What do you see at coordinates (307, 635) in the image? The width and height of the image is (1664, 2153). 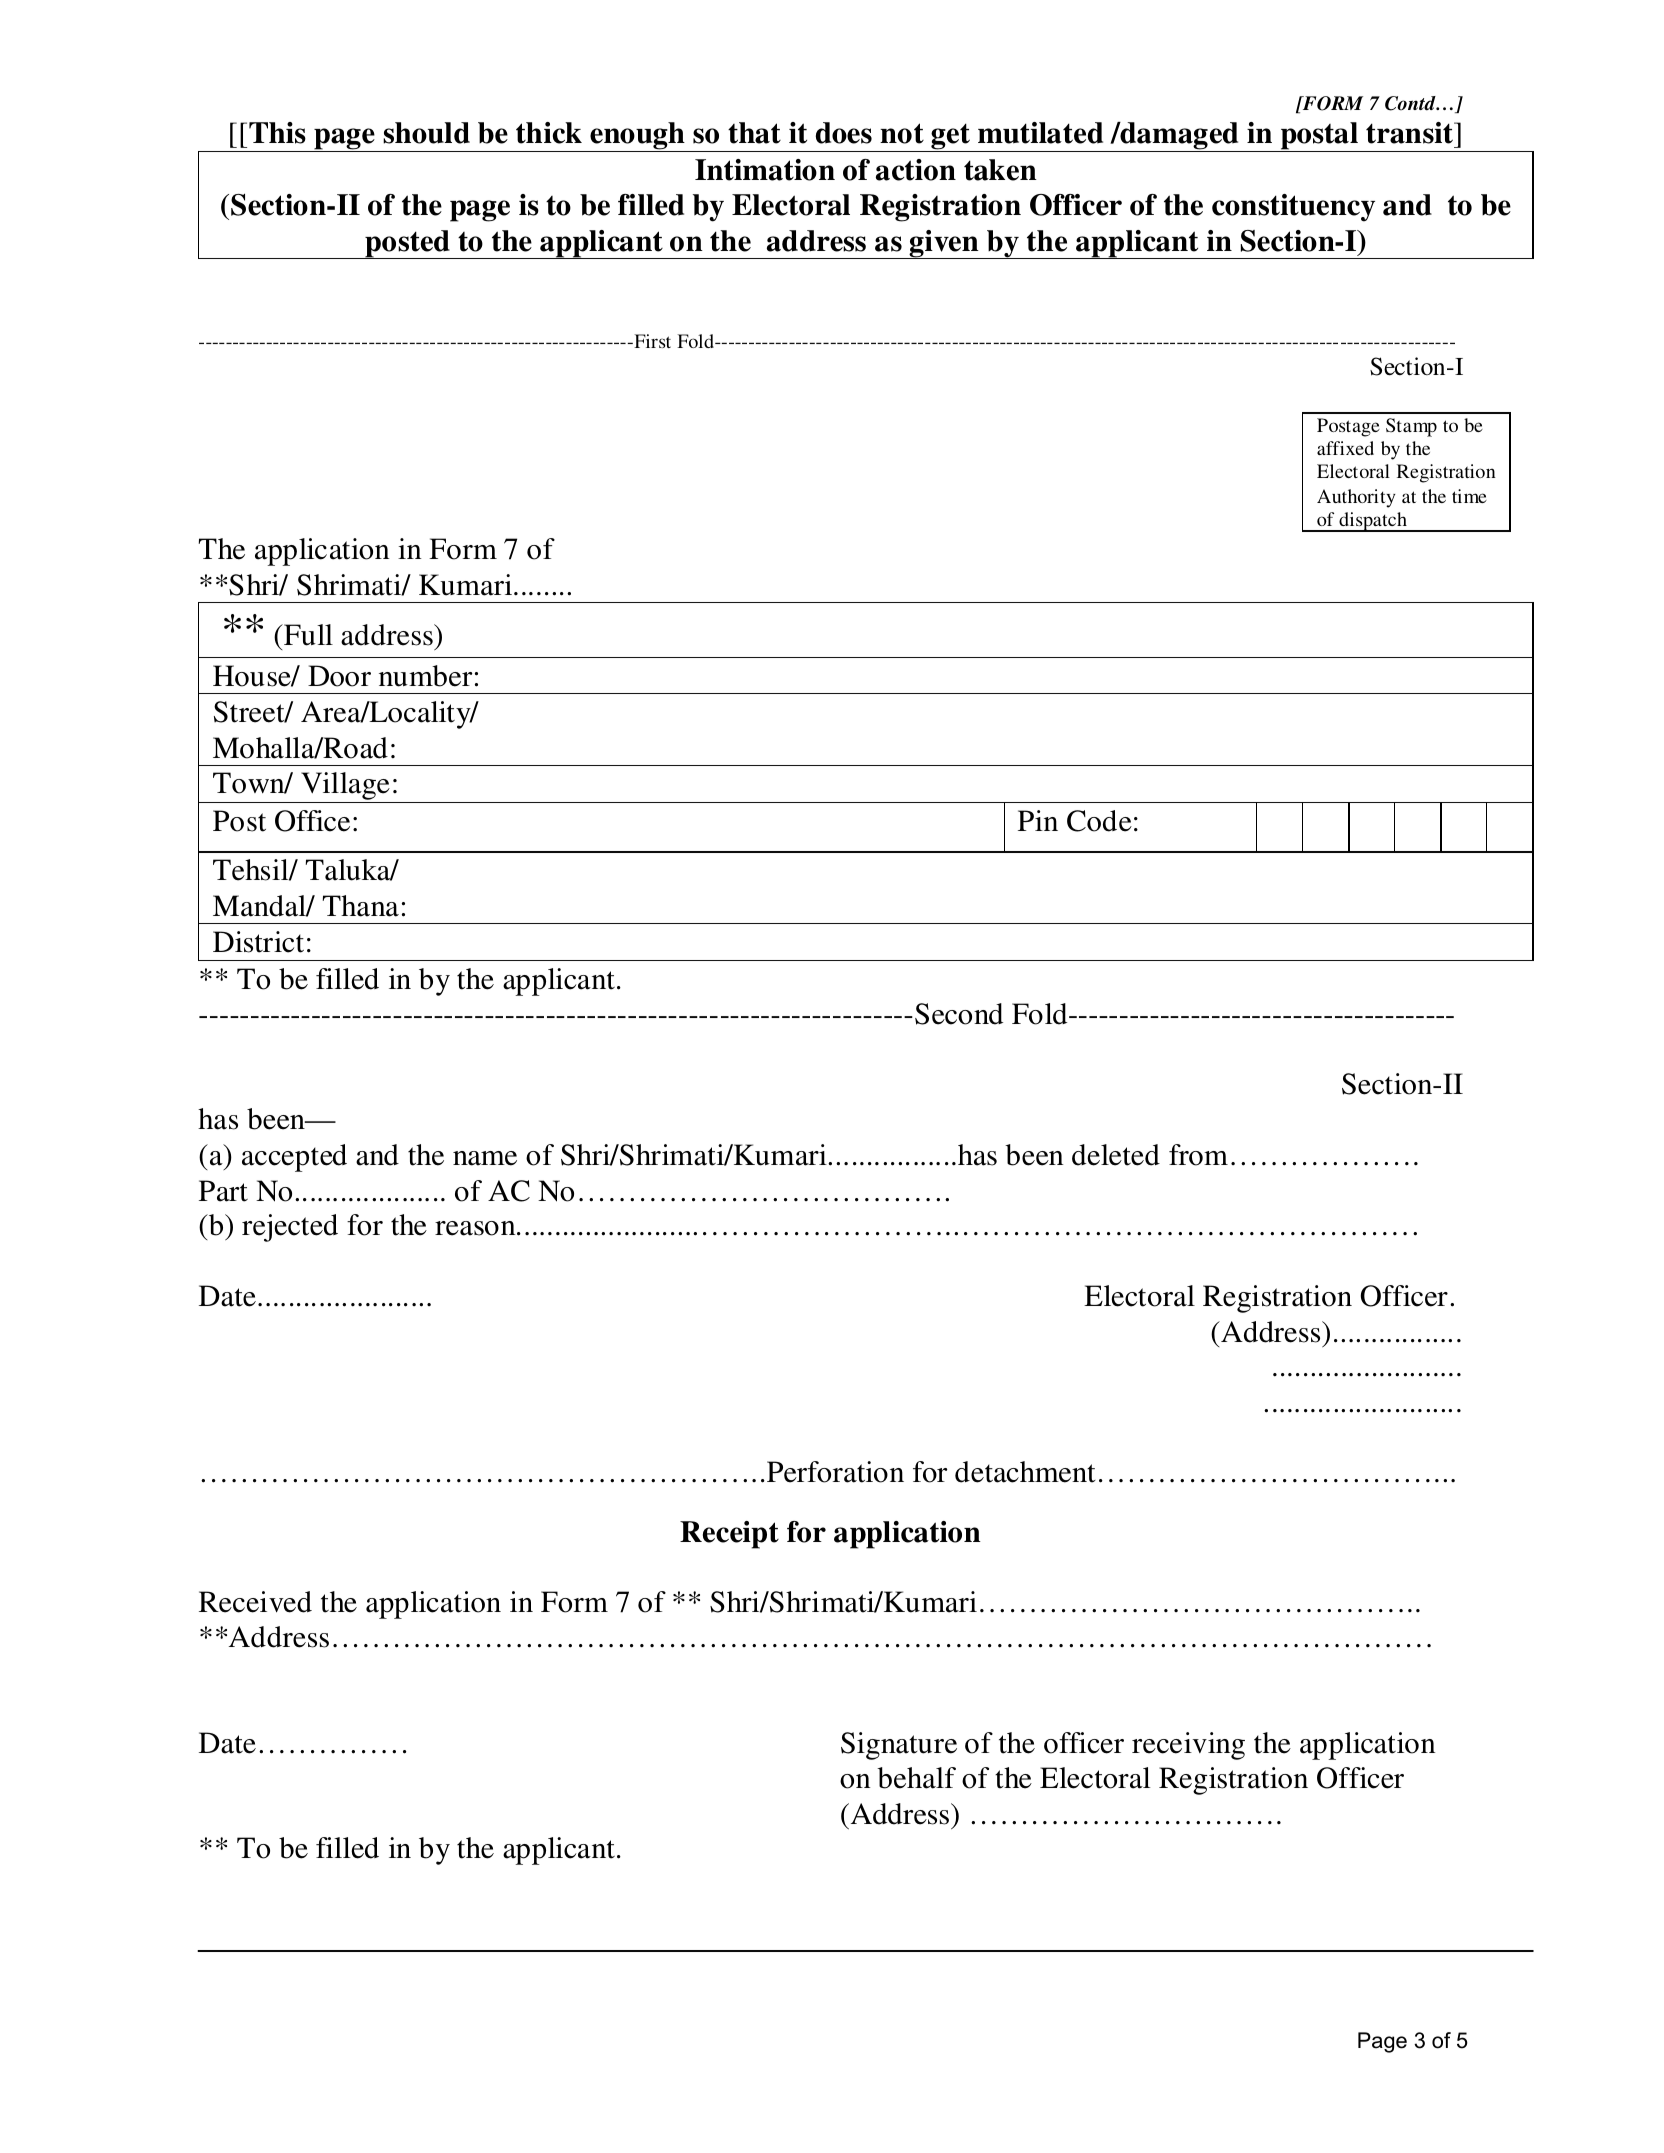 I see `Full` at bounding box center [307, 635].
